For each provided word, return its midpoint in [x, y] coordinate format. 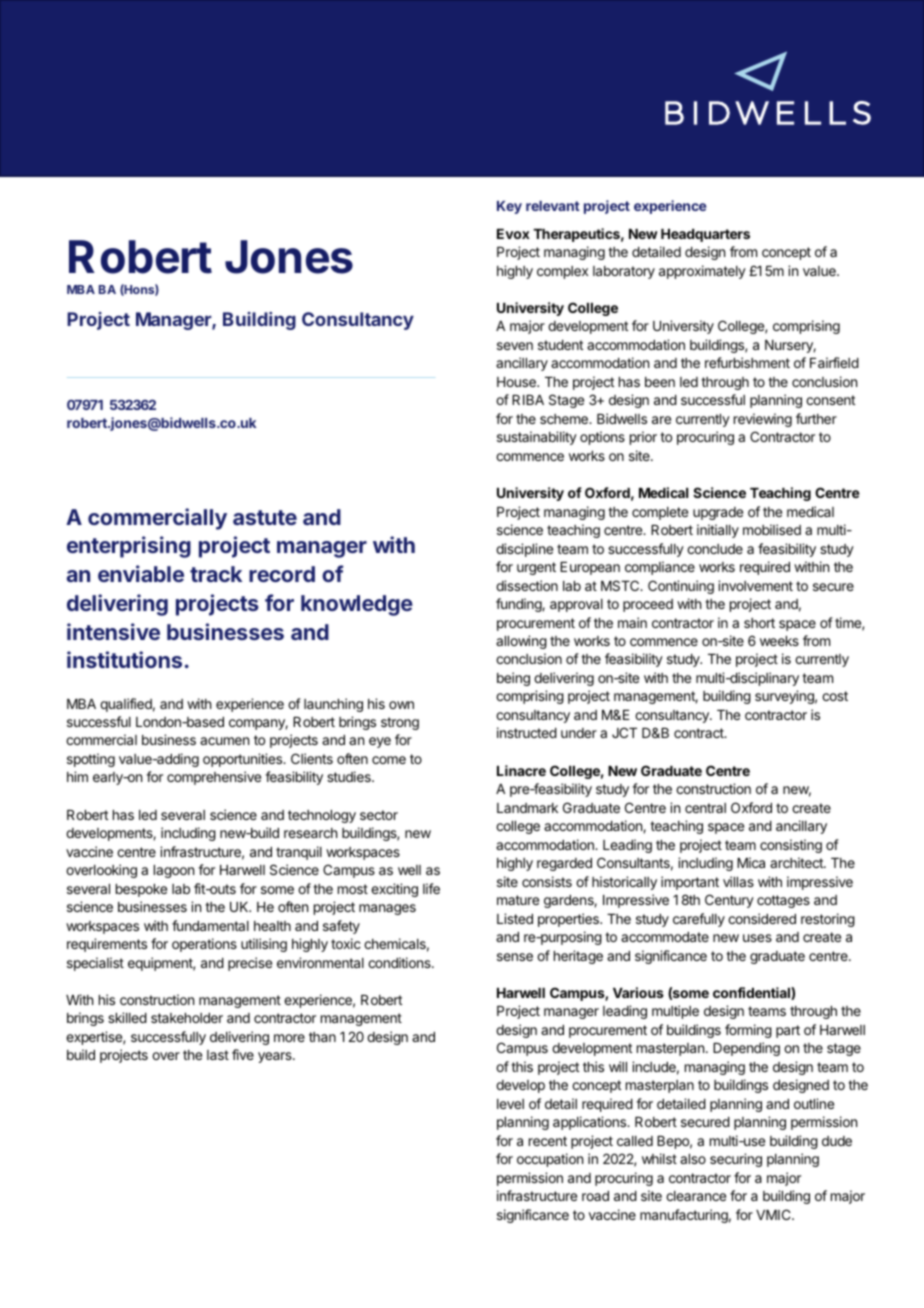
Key [509, 207]
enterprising [129, 547]
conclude [715, 549]
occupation [550, 1160]
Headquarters [705, 235]
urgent [536, 568]
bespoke [141, 890]
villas [738, 881]
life [431, 888]
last [218, 1055]
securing [736, 1160]
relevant [553, 206]
